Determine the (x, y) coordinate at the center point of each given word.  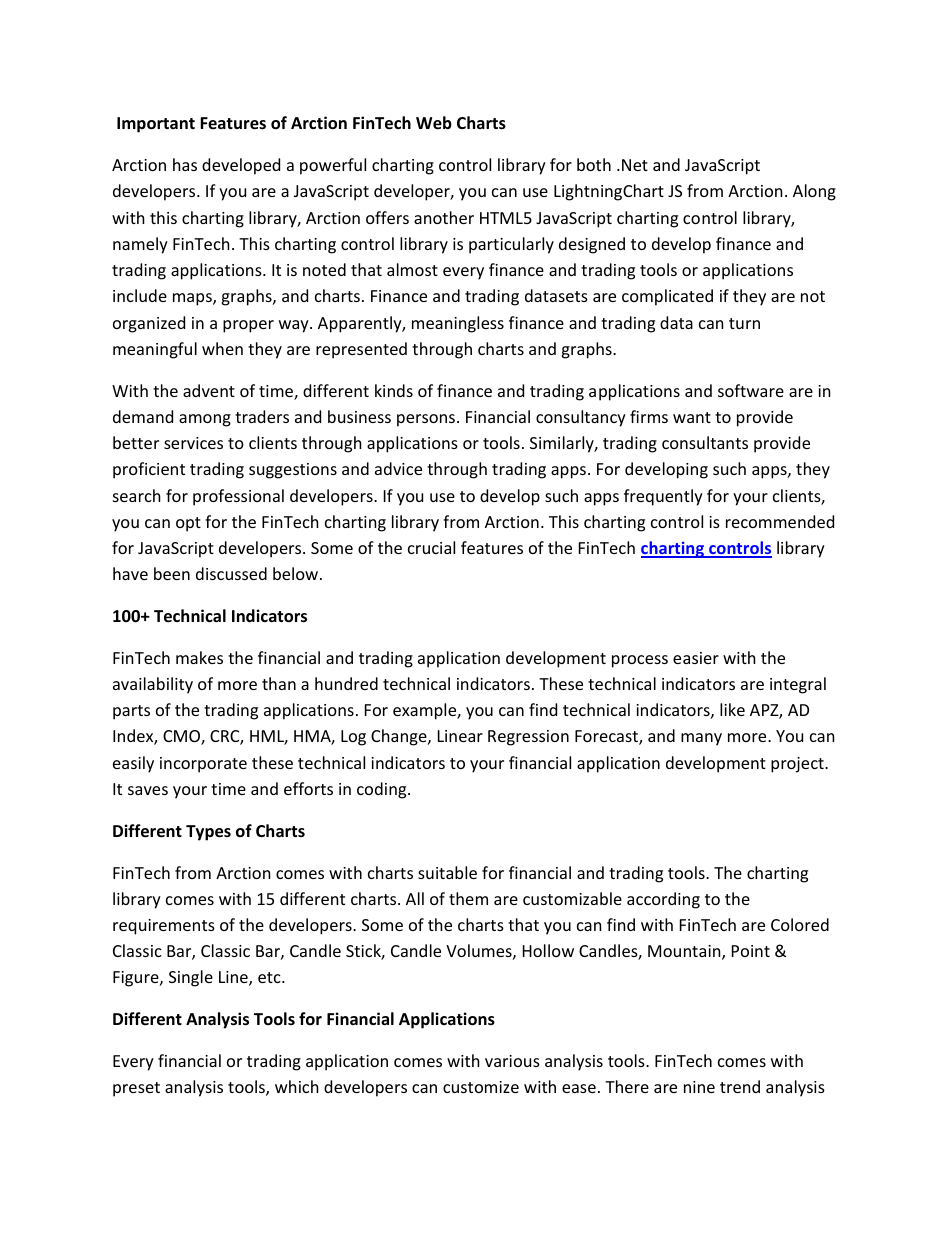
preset (136, 1089)
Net (635, 165)
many (701, 739)
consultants (705, 442)
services (193, 443)
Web (434, 123)
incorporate (203, 765)
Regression (528, 738)
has (185, 164)
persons (427, 420)
